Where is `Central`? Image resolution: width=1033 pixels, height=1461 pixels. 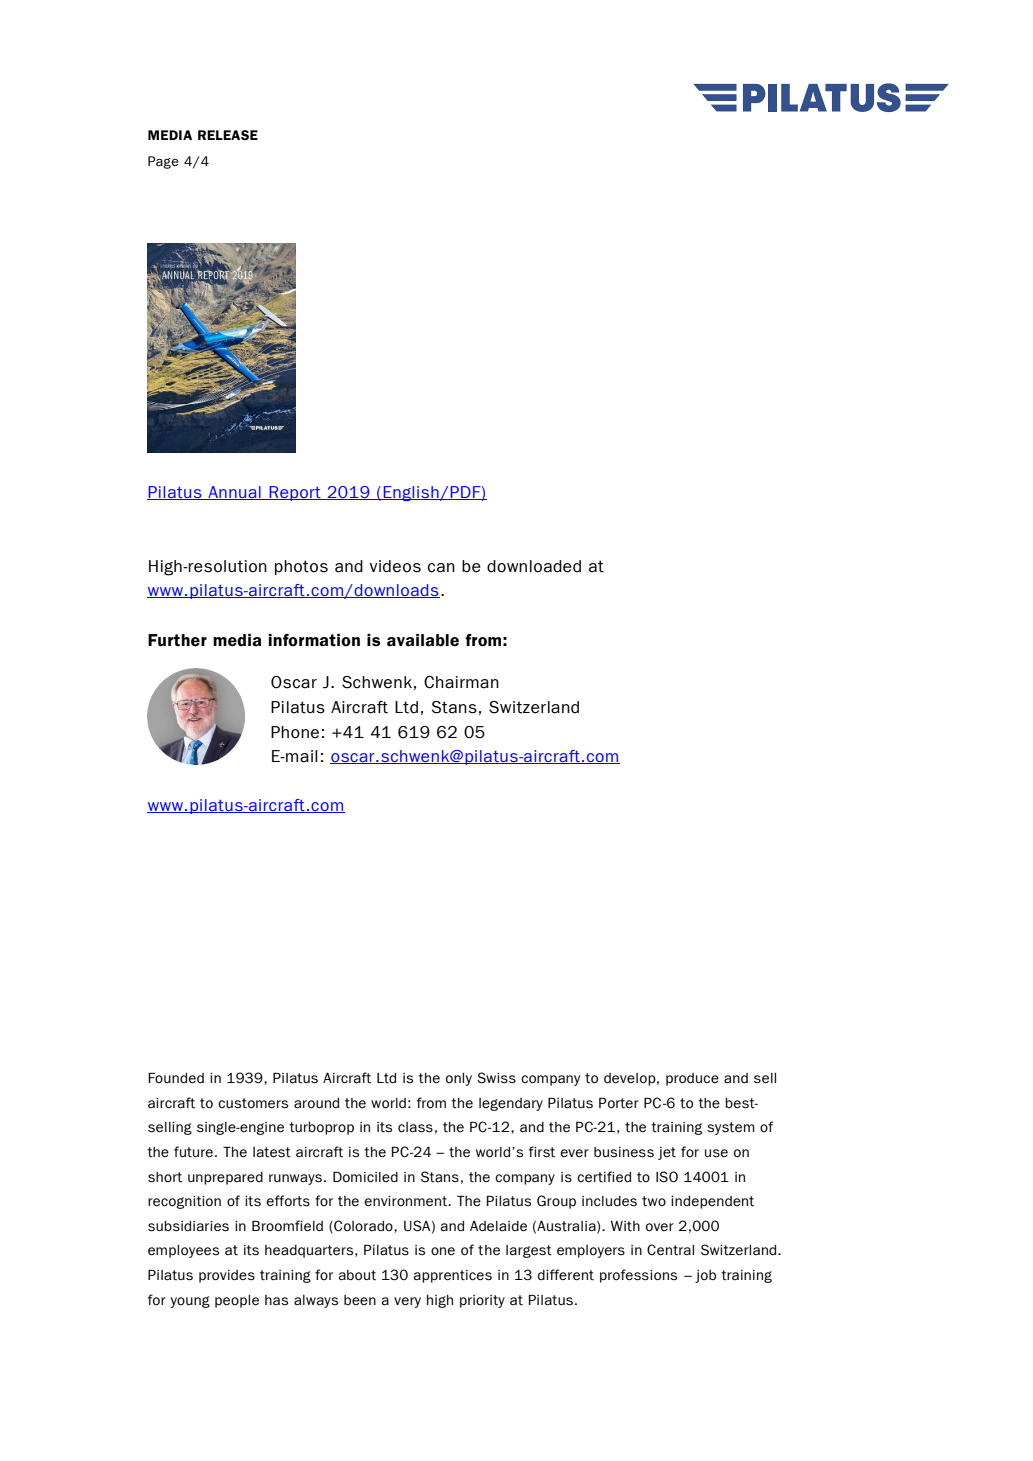
Central is located at coordinates (670, 1250).
